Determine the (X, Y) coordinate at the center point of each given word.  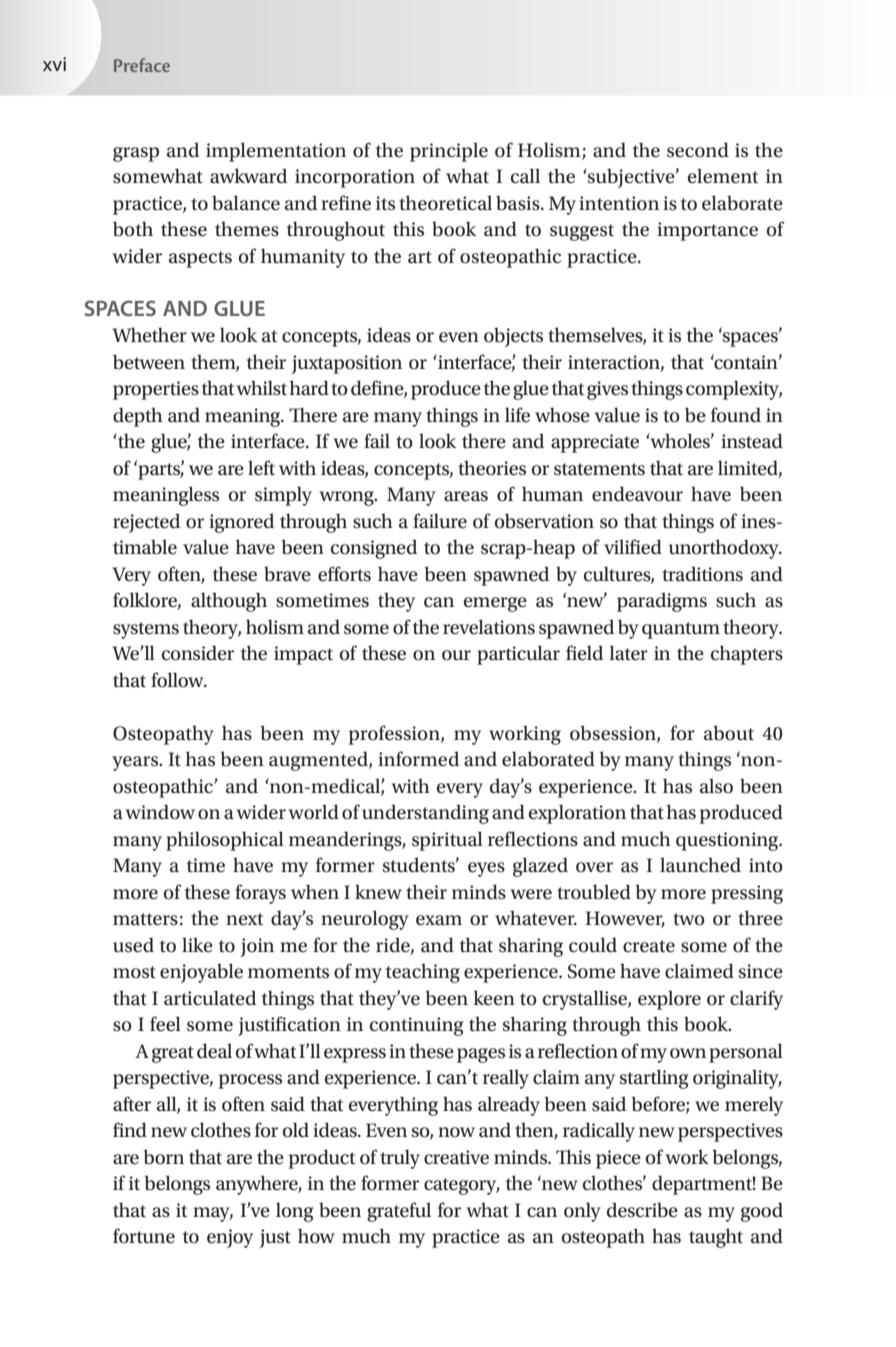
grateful (399, 1212)
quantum (681, 630)
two (689, 919)
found (736, 415)
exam (439, 920)
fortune (144, 1236)
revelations (489, 627)
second (698, 150)
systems (146, 630)
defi (367, 388)
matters (145, 919)
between (149, 362)
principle (449, 152)
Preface (142, 65)
